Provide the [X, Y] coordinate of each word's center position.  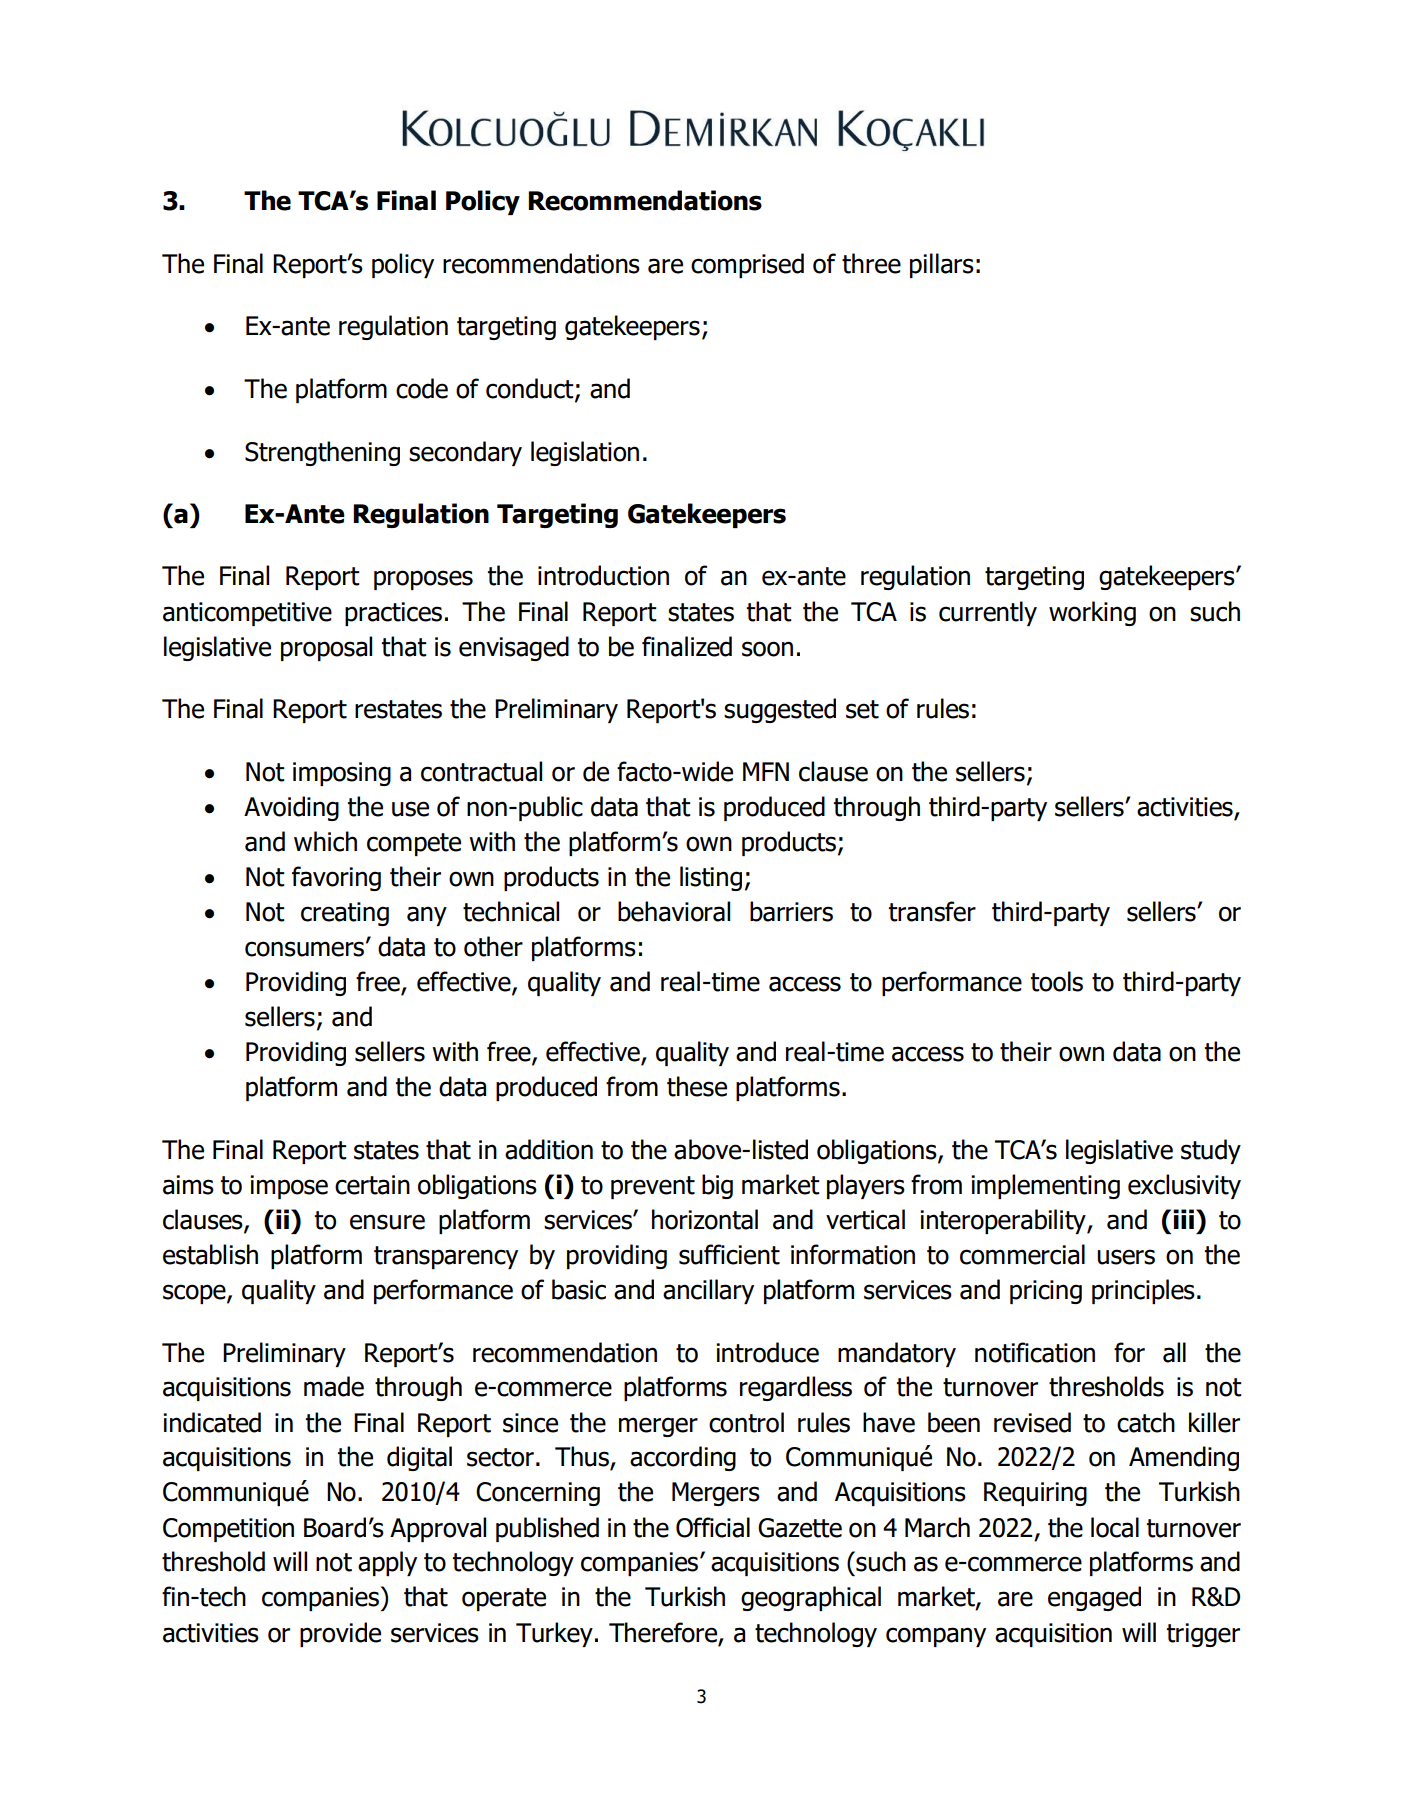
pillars [942, 265]
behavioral [674, 911]
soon [767, 649]
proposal [326, 648]
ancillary [708, 1291]
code [422, 388]
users [1126, 1257]
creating [345, 914]
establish [210, 1254]
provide [340, 1634]
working [1092, 613]
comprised [747, 265]
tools [1057, 981]
